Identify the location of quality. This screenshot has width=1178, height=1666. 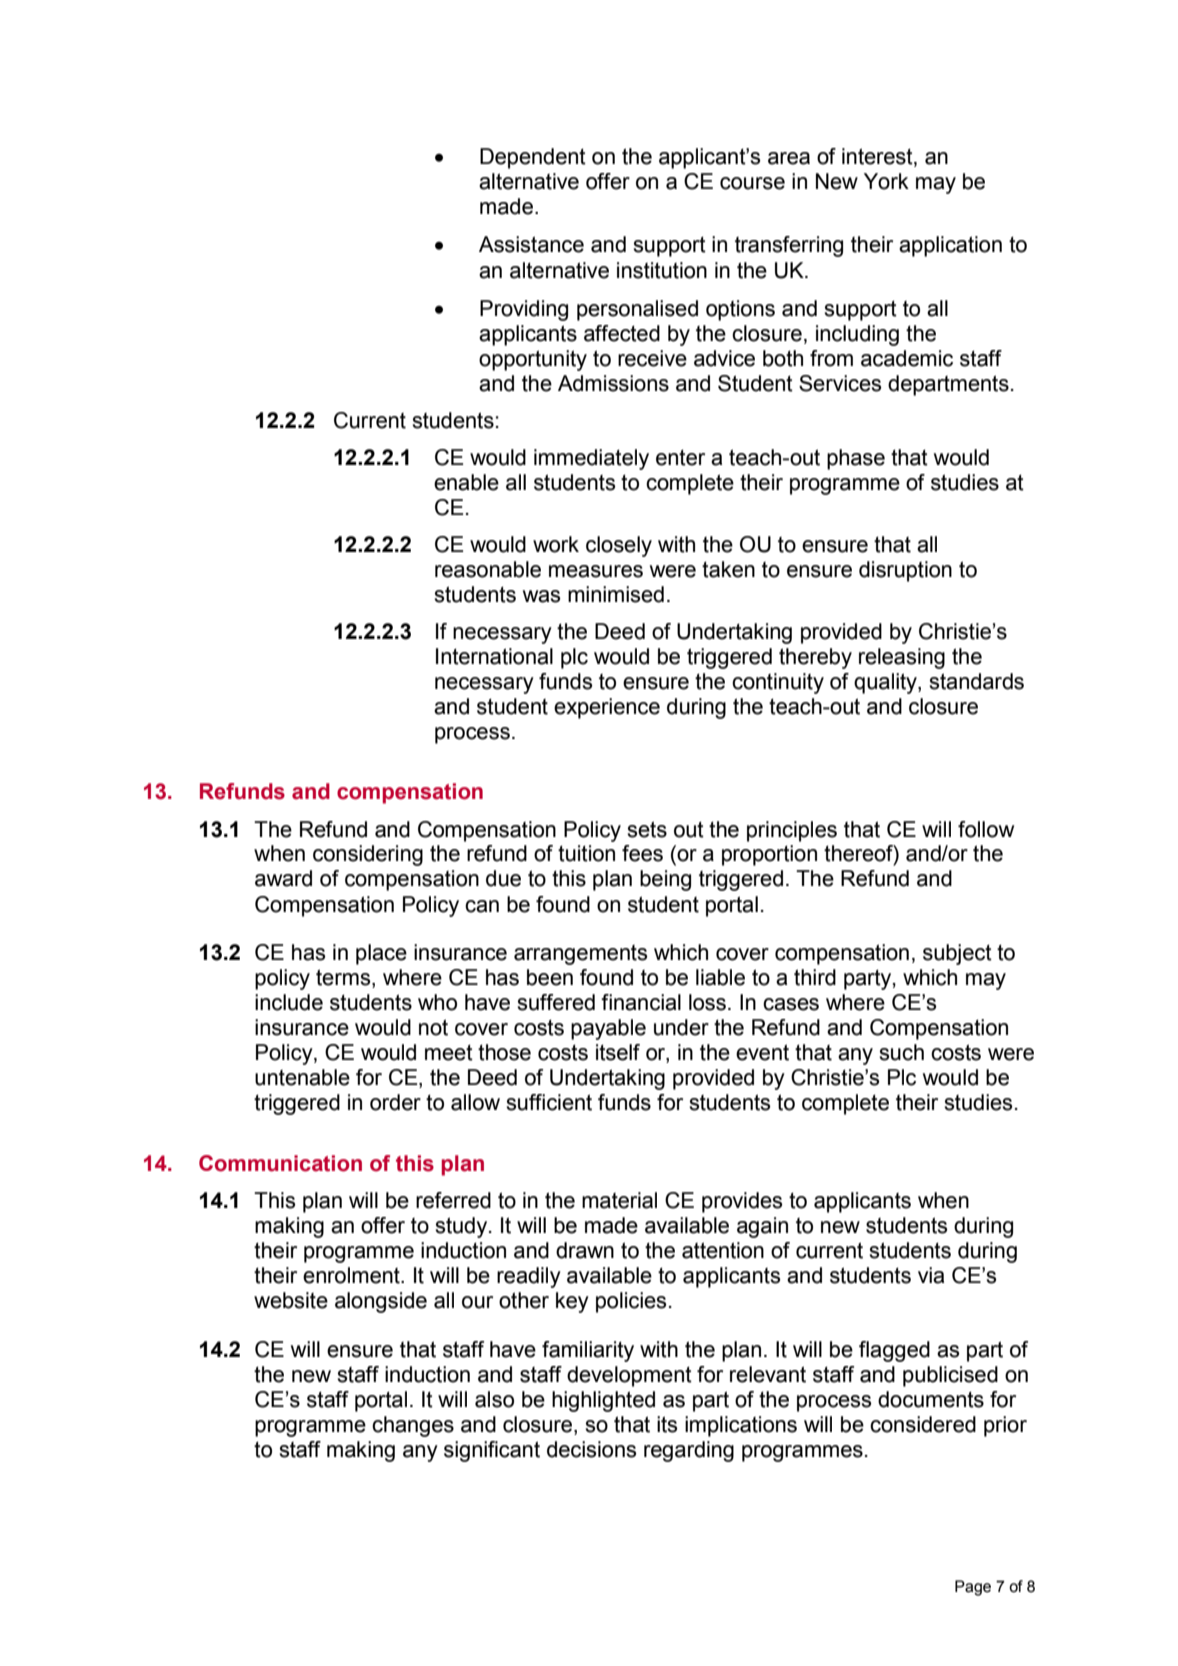
(886, 683).
